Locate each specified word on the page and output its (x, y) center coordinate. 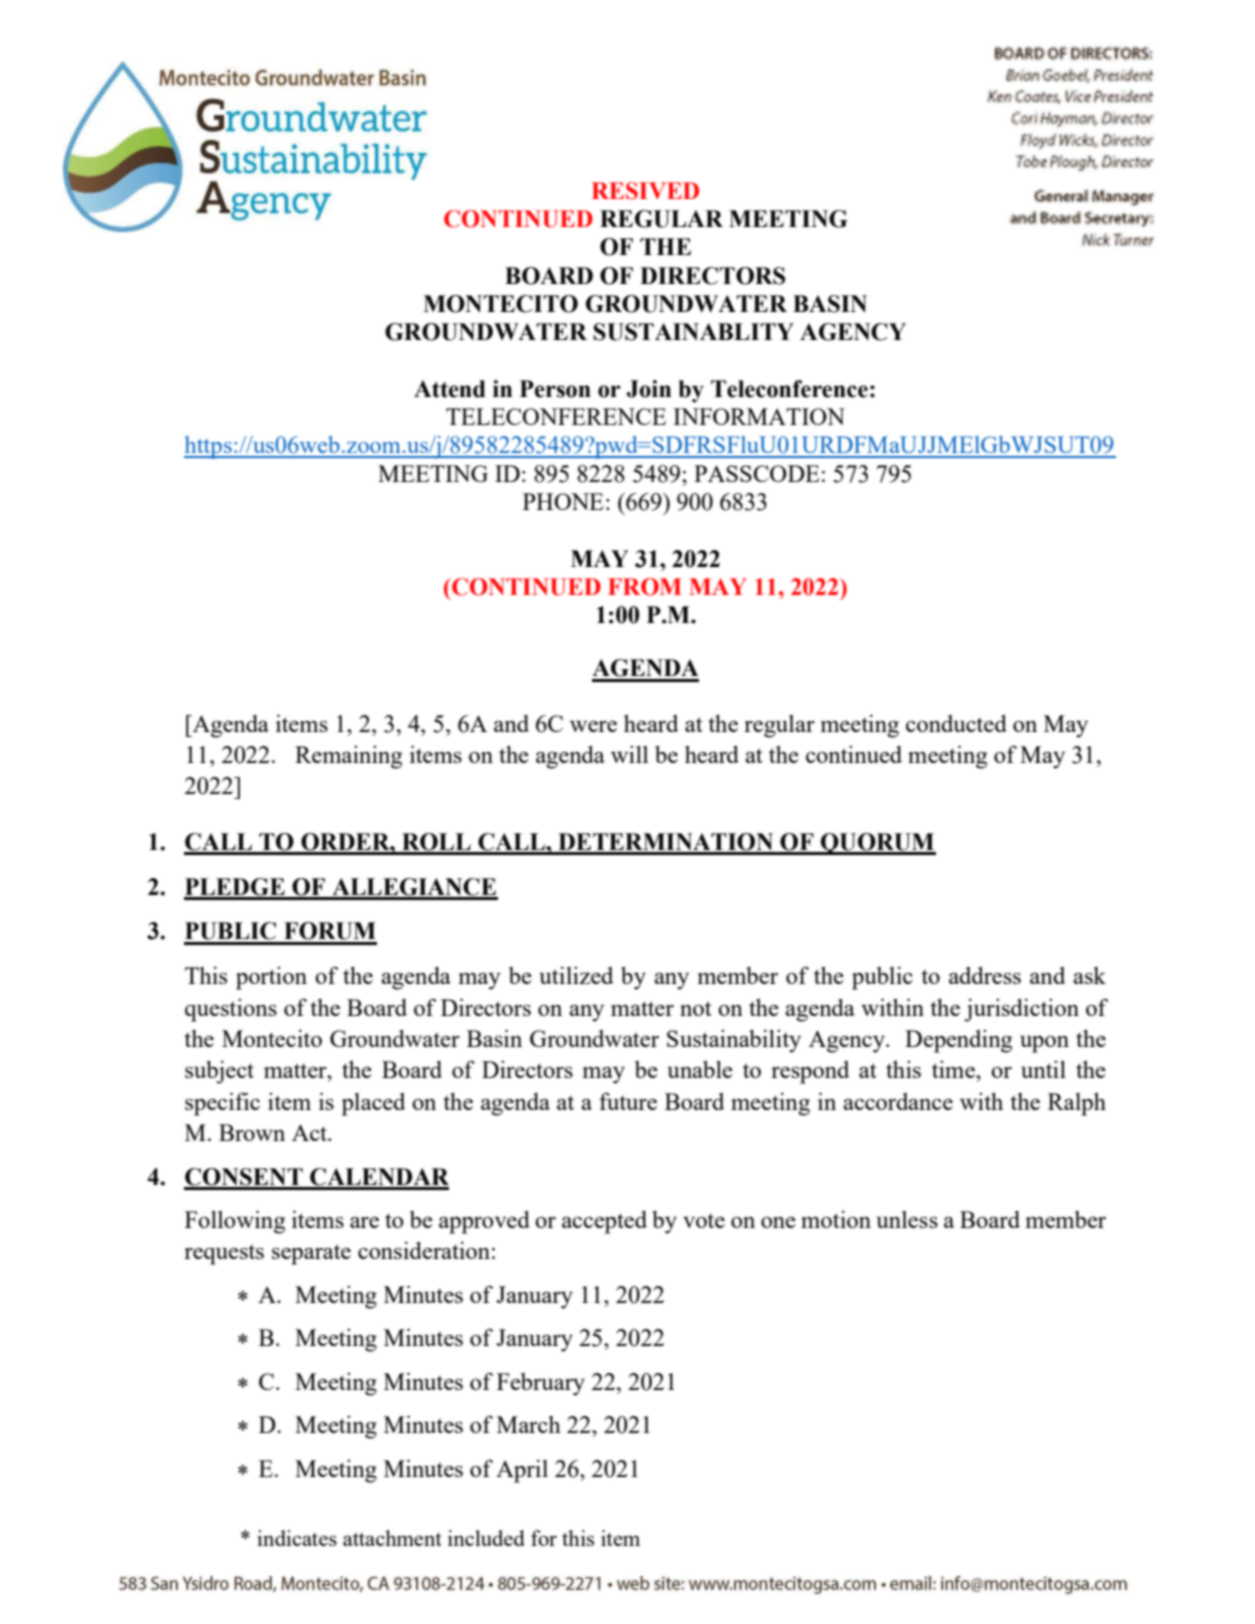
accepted (604, 1222)
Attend (450, 389)
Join (649, 389)
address (985, 975)
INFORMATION (759, 416)
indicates (297, 1538)
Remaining (348, 757)
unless (907, 1219)
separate (311, 1254)
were (593, 726)
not (696, 1008)
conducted (956, 723)
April (522, 1471)
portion (271, 978)
